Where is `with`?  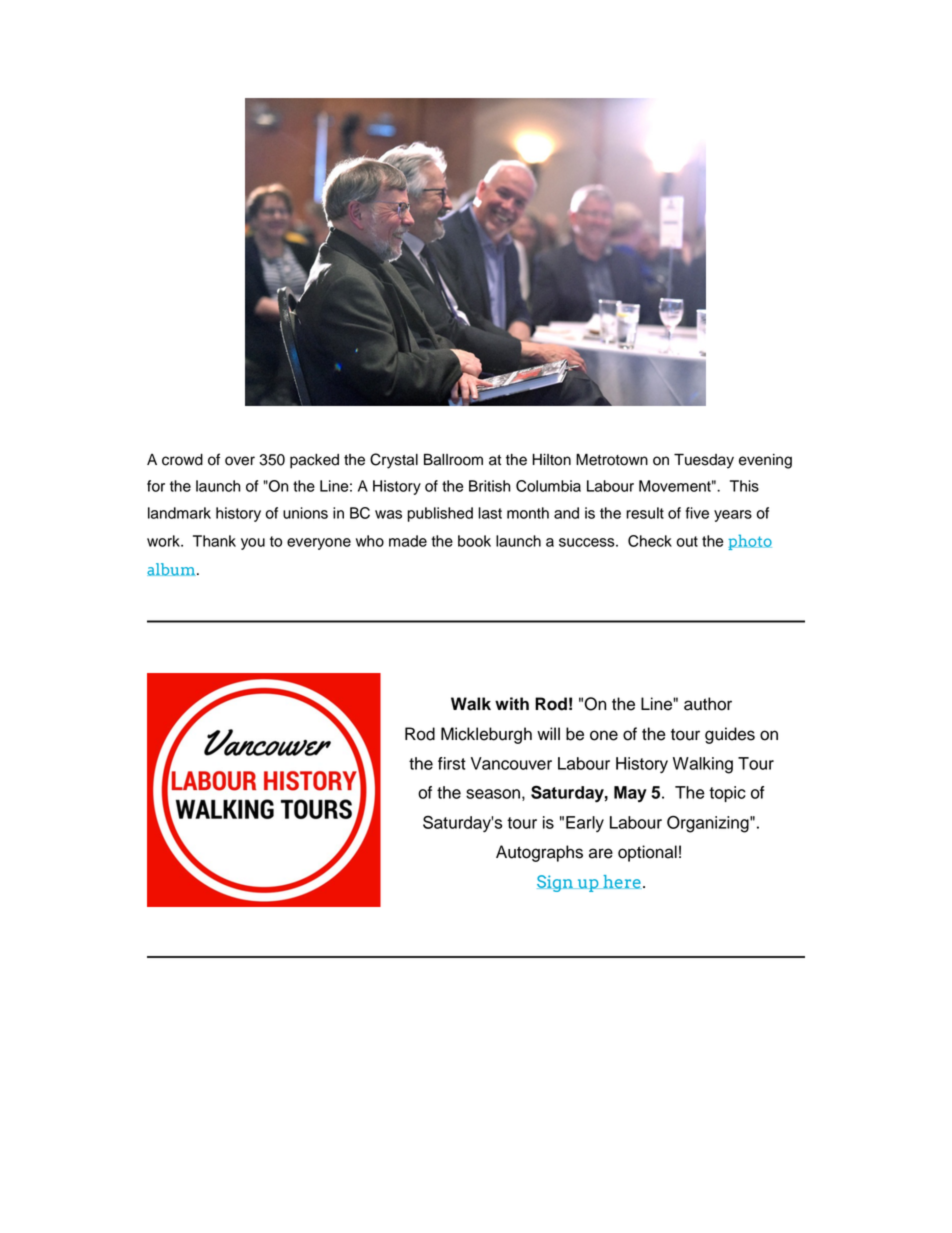
with is located at coordinates (512, 703).
